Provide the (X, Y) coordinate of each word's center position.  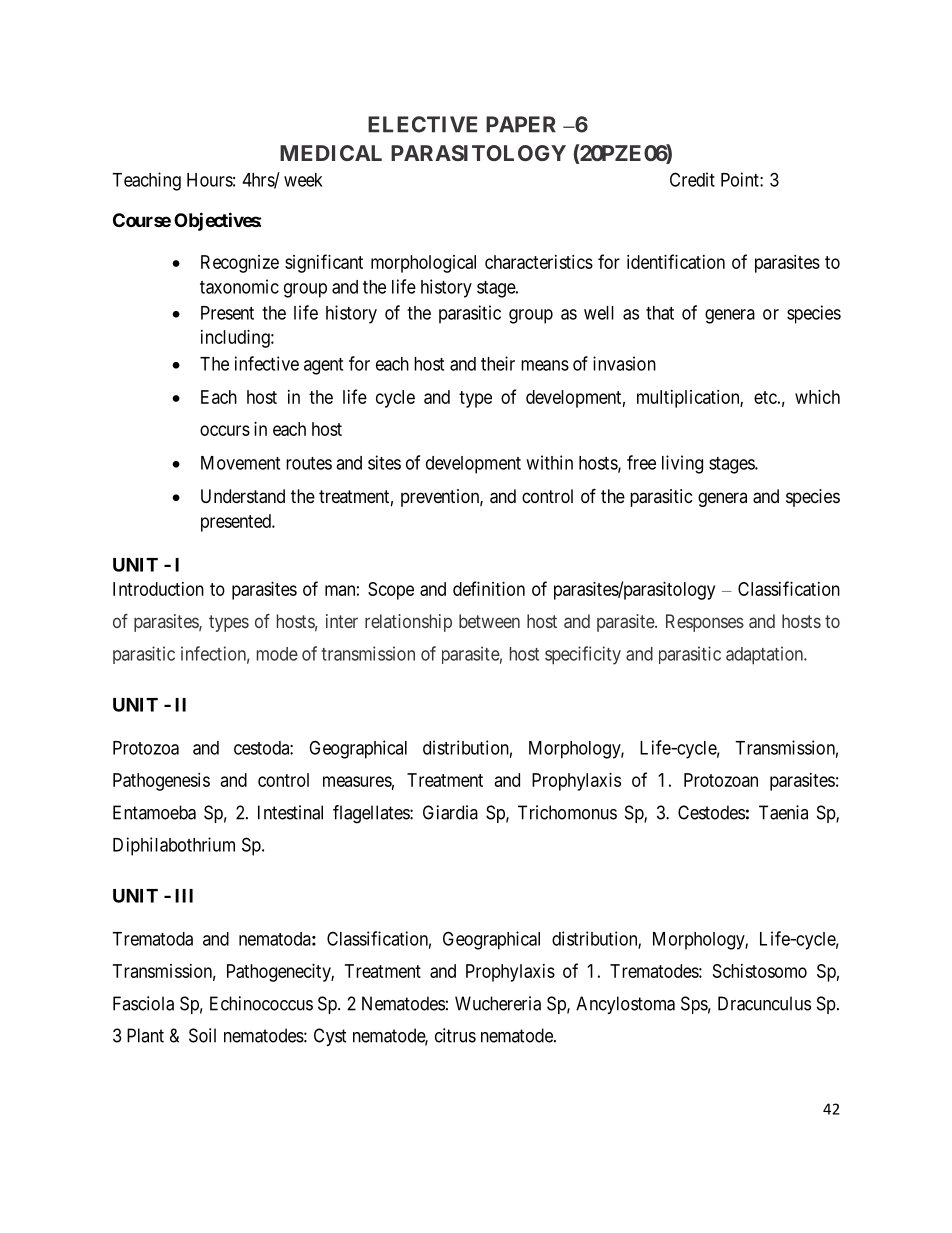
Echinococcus (261, 1003)
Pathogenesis (161, 782)
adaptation (766, 655)
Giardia (450, 812)
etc (765, 397)
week (303, 180)
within (549, 462)
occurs (225, 430)
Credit (692, 179)
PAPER (521, 124)
